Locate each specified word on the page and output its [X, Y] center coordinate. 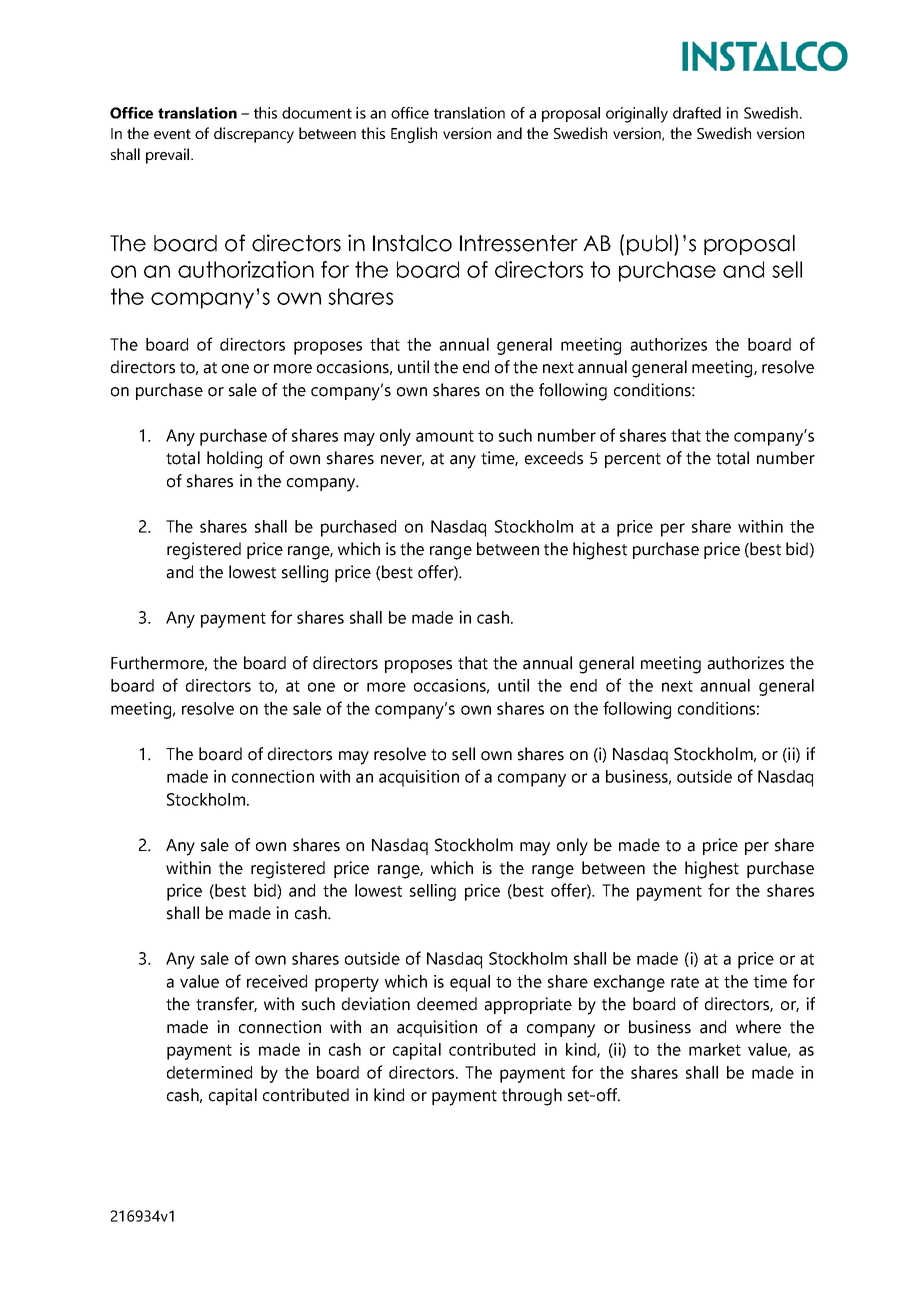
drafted [697, 113]
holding [234, 460]
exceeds [554, 458]
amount [445, 436]
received [277, 981]
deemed [447, 1004]
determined [209, 1072]
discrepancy [254, 135]
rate [685, 982]
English [414, 135]
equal [470, 983]
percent [633, 460]
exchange [629, 983]
